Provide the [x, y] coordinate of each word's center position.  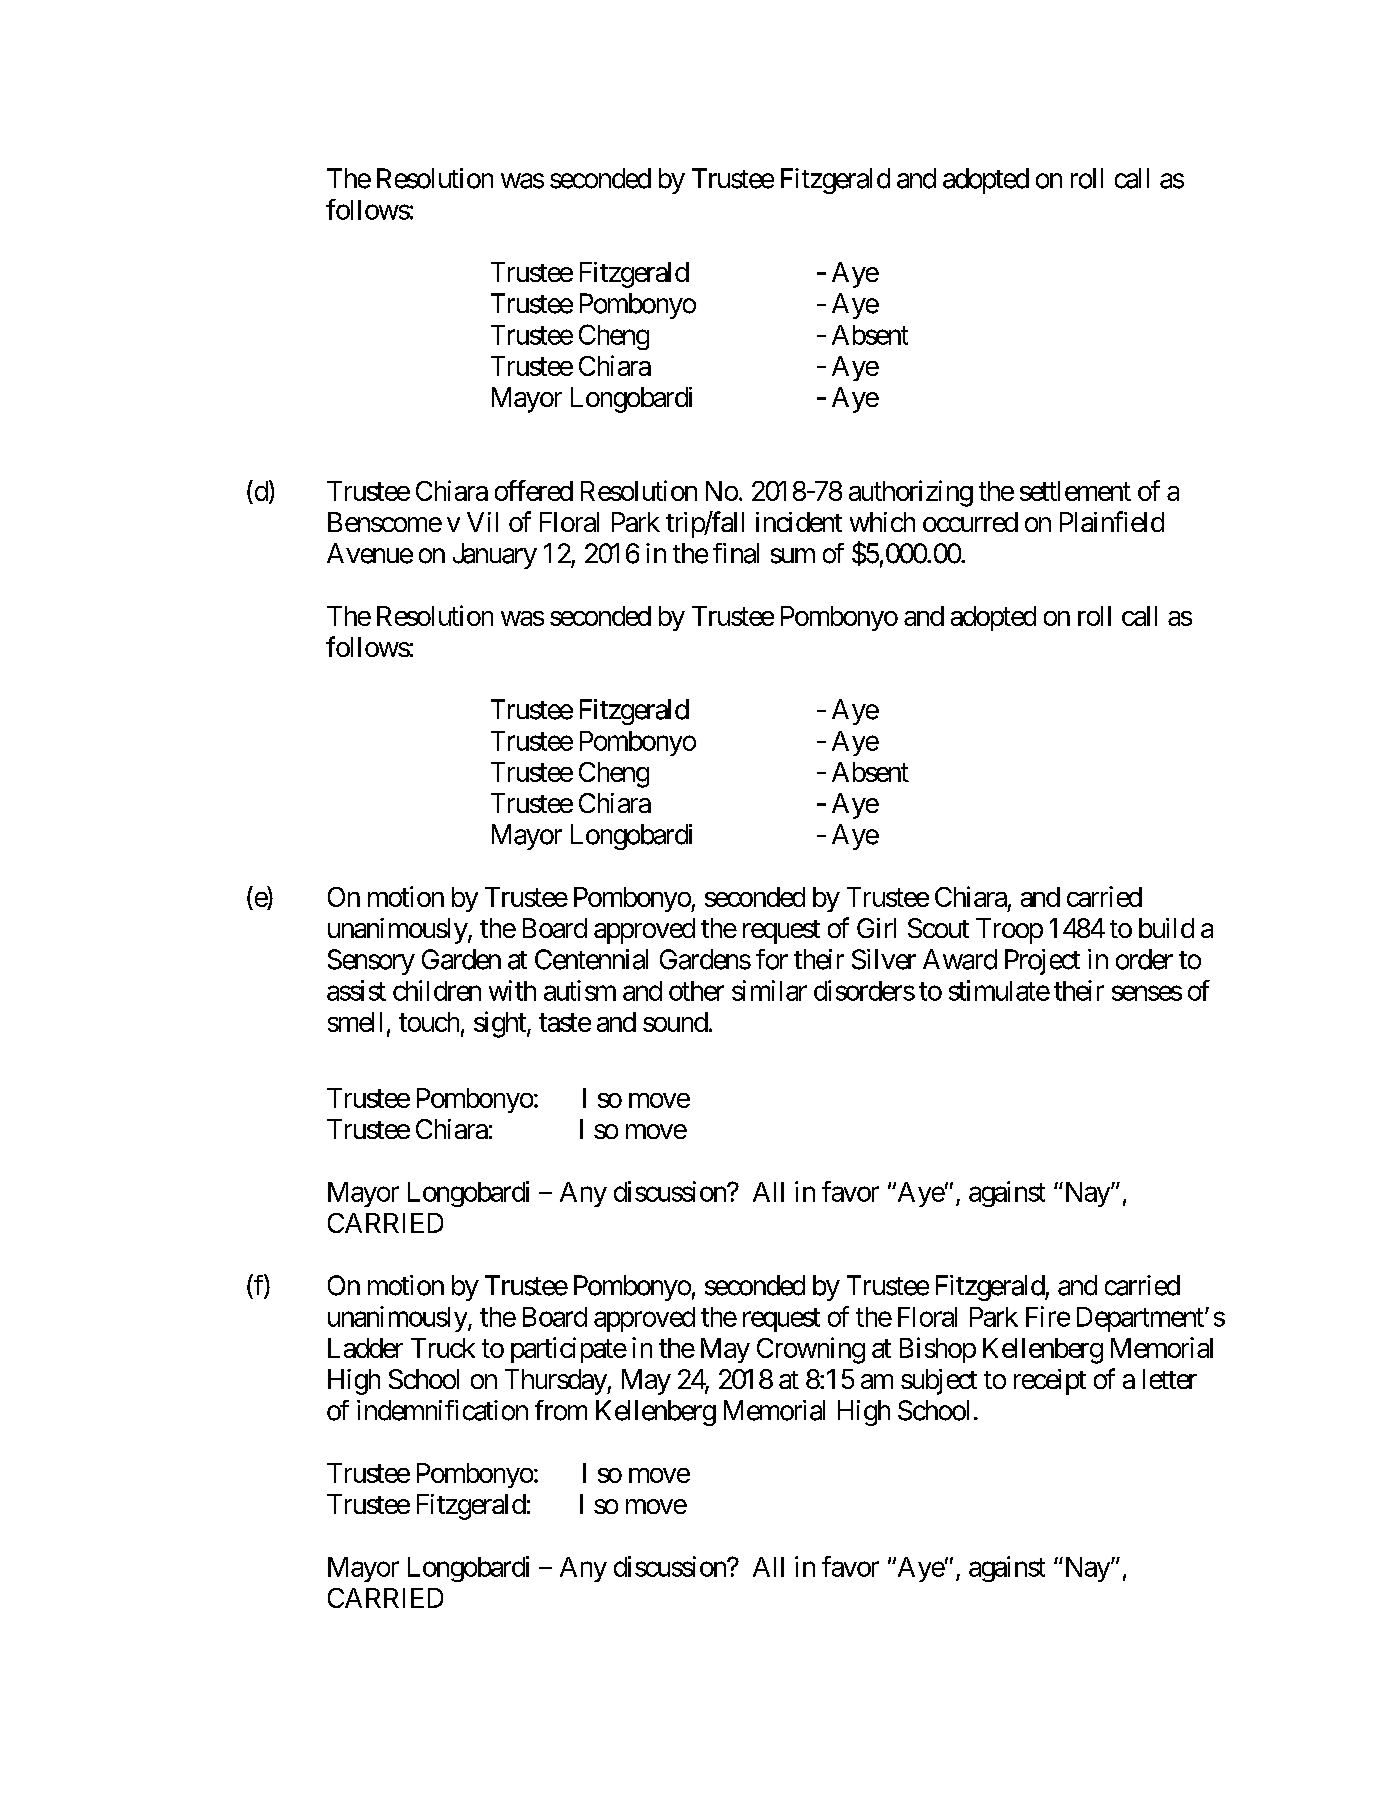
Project [1042, 962]
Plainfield [1112, 521]
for [772, 959]
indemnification [442, 1410]
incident [799, 522]
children [437, 990]
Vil [482, 522]
